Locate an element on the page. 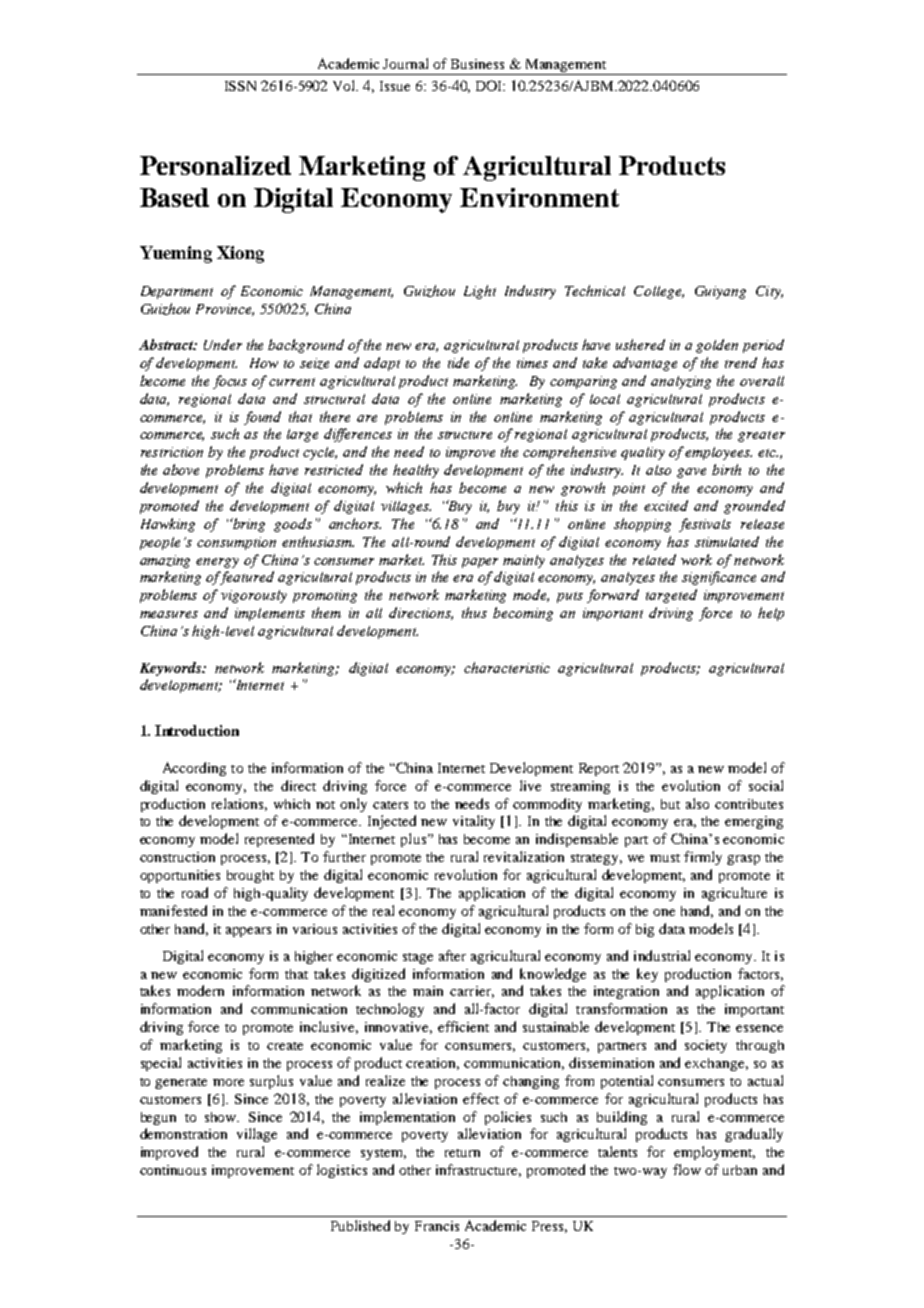 The image size is (924, 1308). vitality is located at coordinates (474, 822).
